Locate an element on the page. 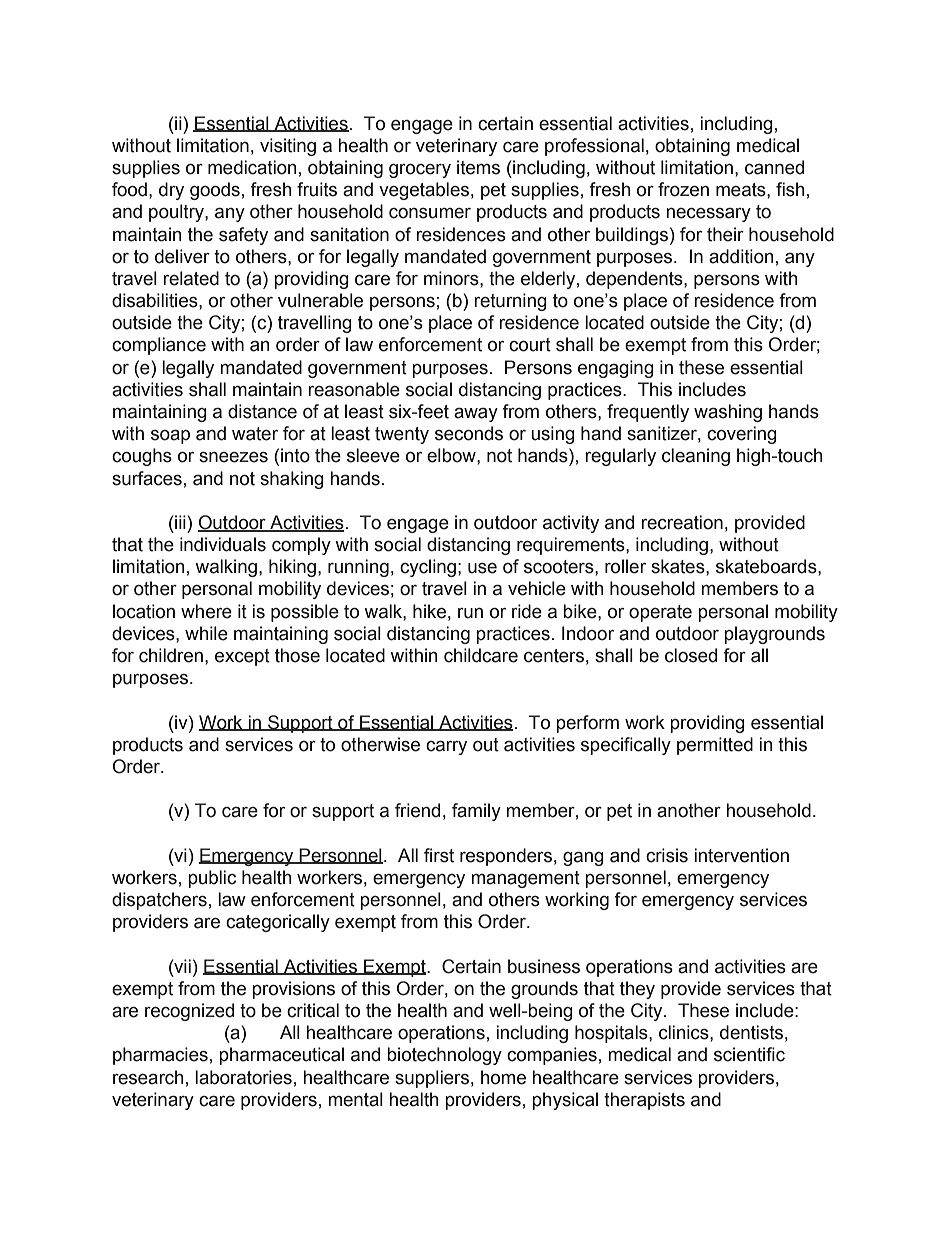 The image size is (952, 1233). frozen is located at coordinates (683, 189).
